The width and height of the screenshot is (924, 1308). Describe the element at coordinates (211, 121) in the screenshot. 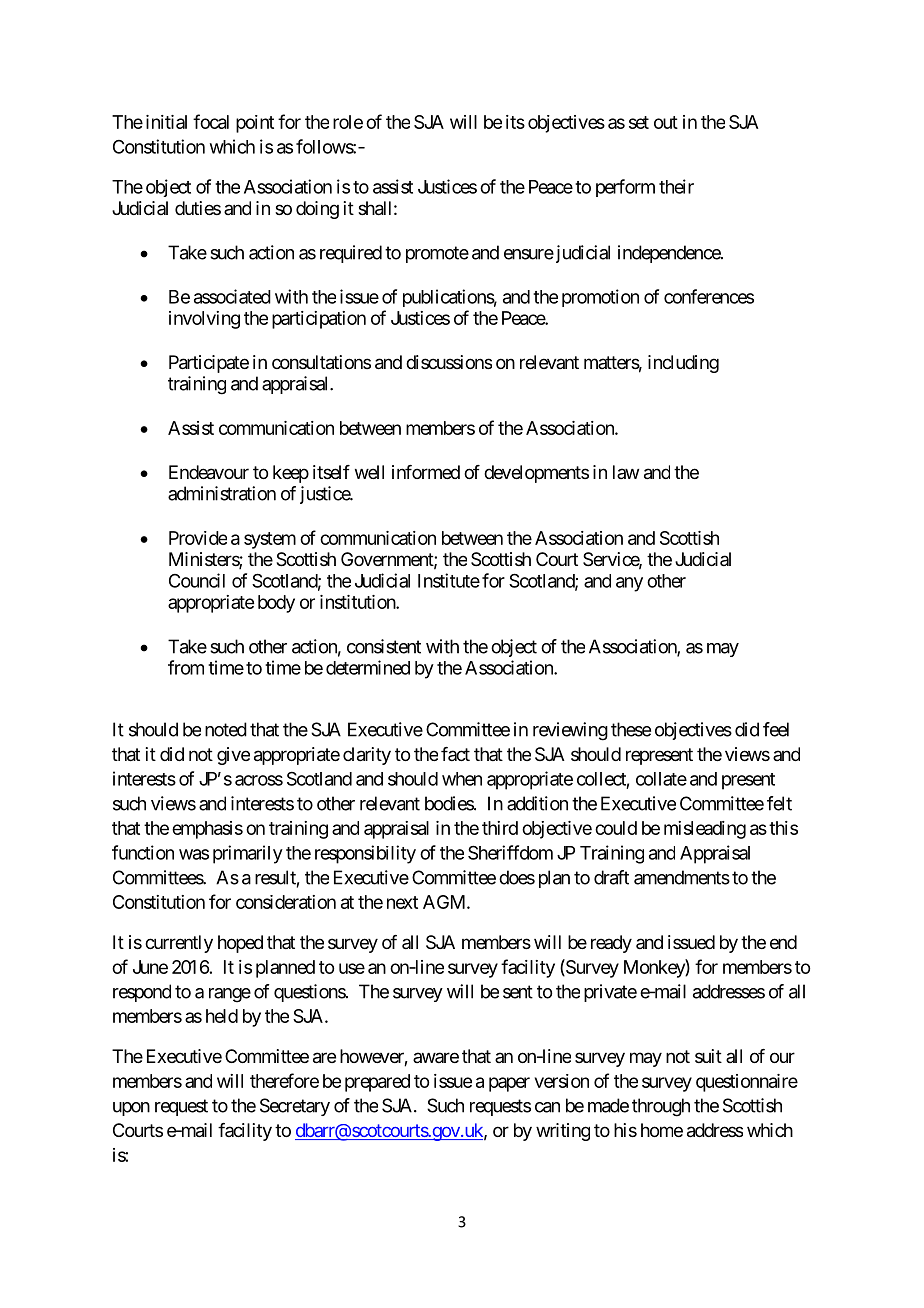

I see `focal` at that location.
